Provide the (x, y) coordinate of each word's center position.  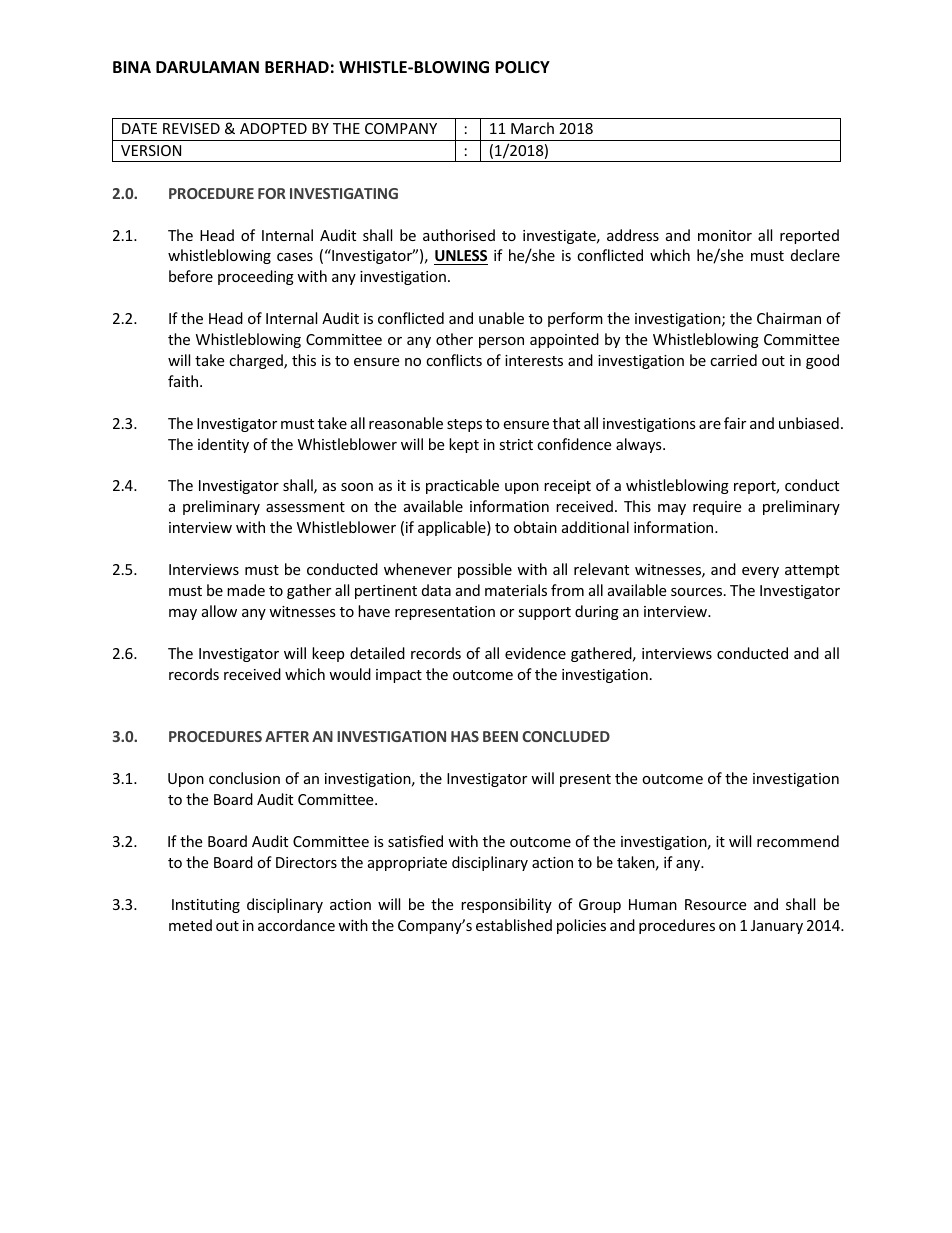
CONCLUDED (566, 736)
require (717, 508)
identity (223, 445)
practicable (462, 486)
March (532, 128)
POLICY (522, 67)
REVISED (191, 128)
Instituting (206, 906)
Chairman (789, 318)
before (191, 276)
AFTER (287, 736)
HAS (465, 736)
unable (501, 318)
